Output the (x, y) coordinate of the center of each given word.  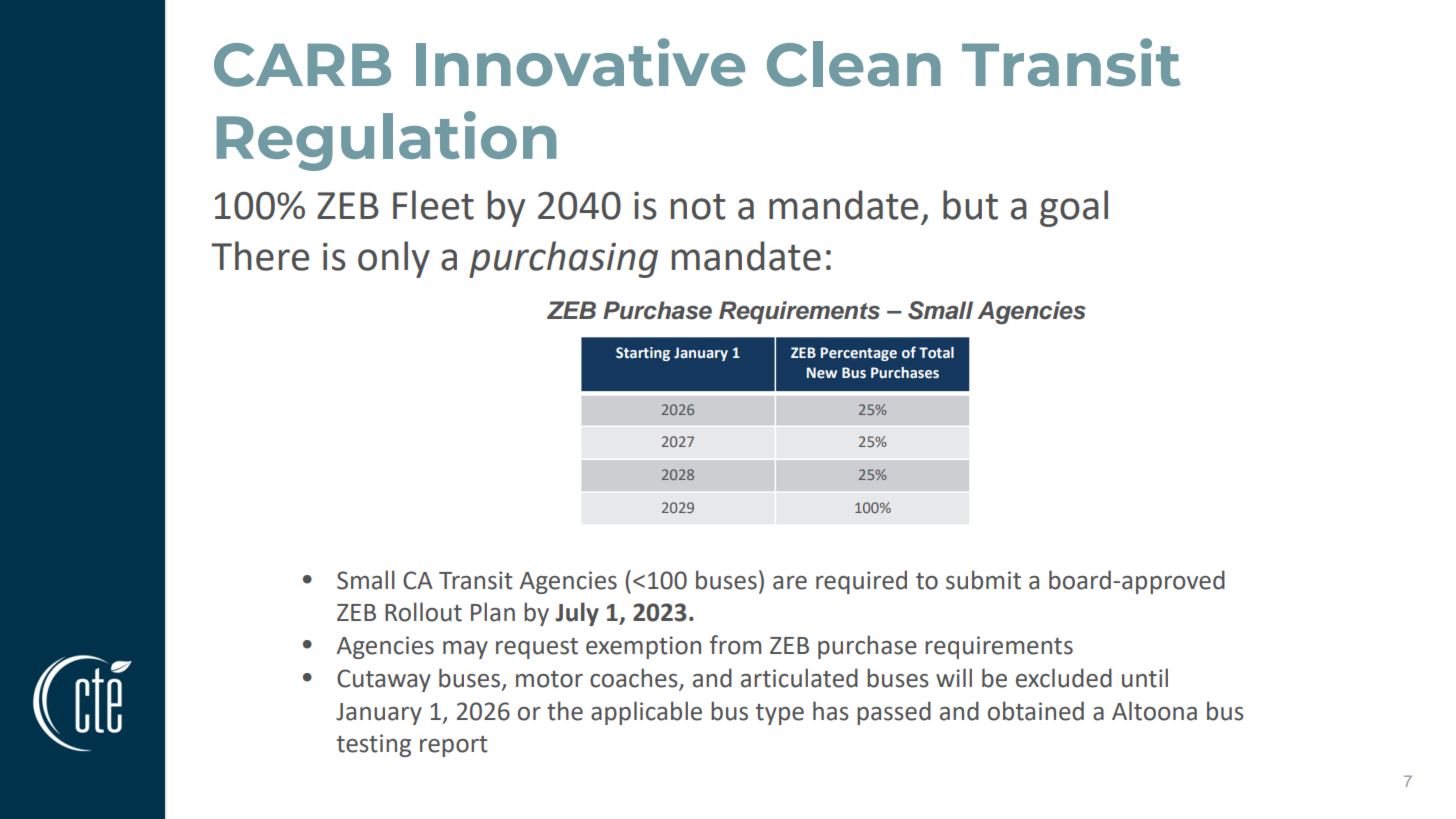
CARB (302, 65)
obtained (1036, 711)
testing (374, 745)
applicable (646, 713)
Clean (854, 64)
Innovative (580, 62)
